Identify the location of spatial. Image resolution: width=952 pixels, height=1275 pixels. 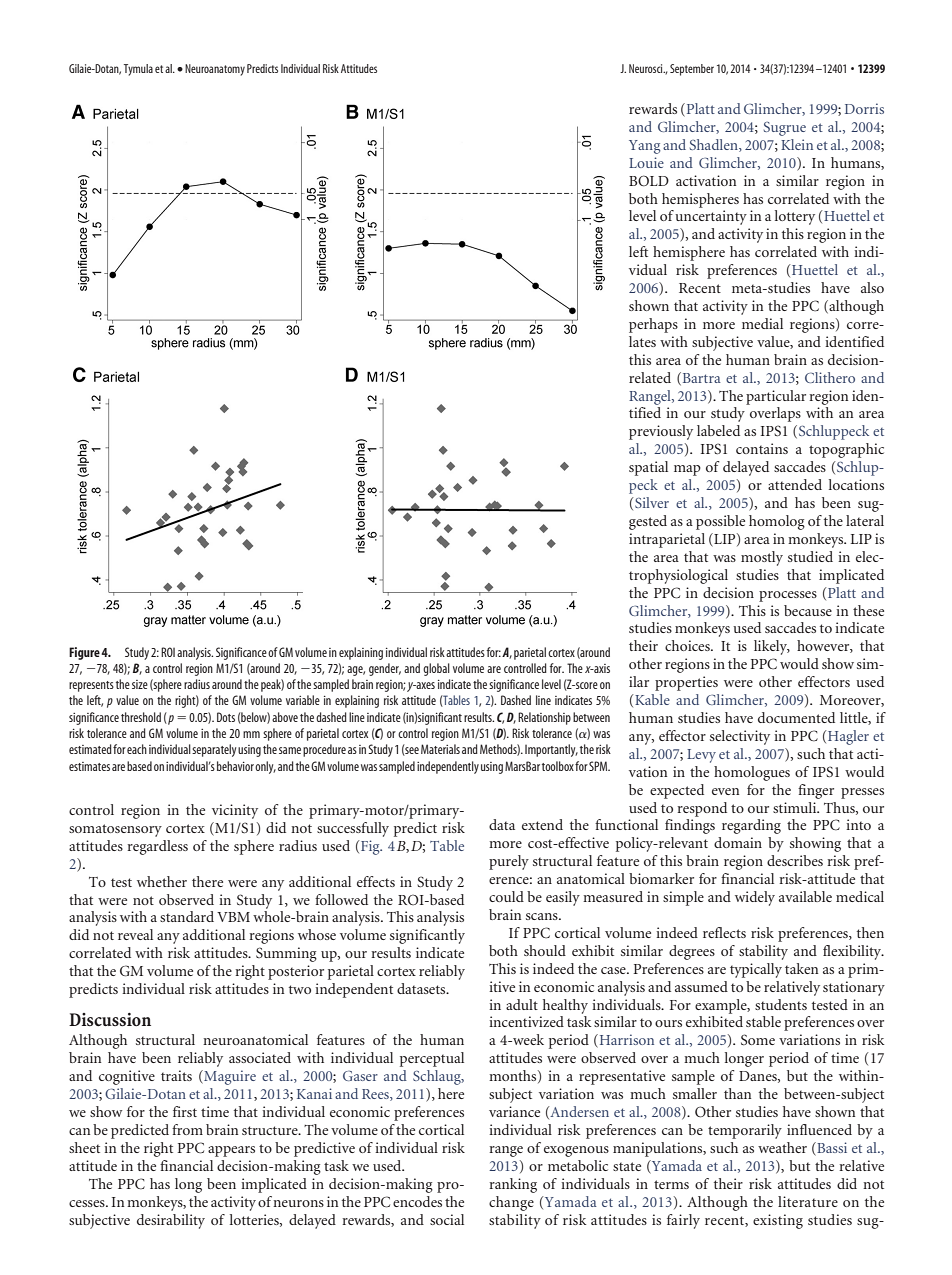
(648, 468).
